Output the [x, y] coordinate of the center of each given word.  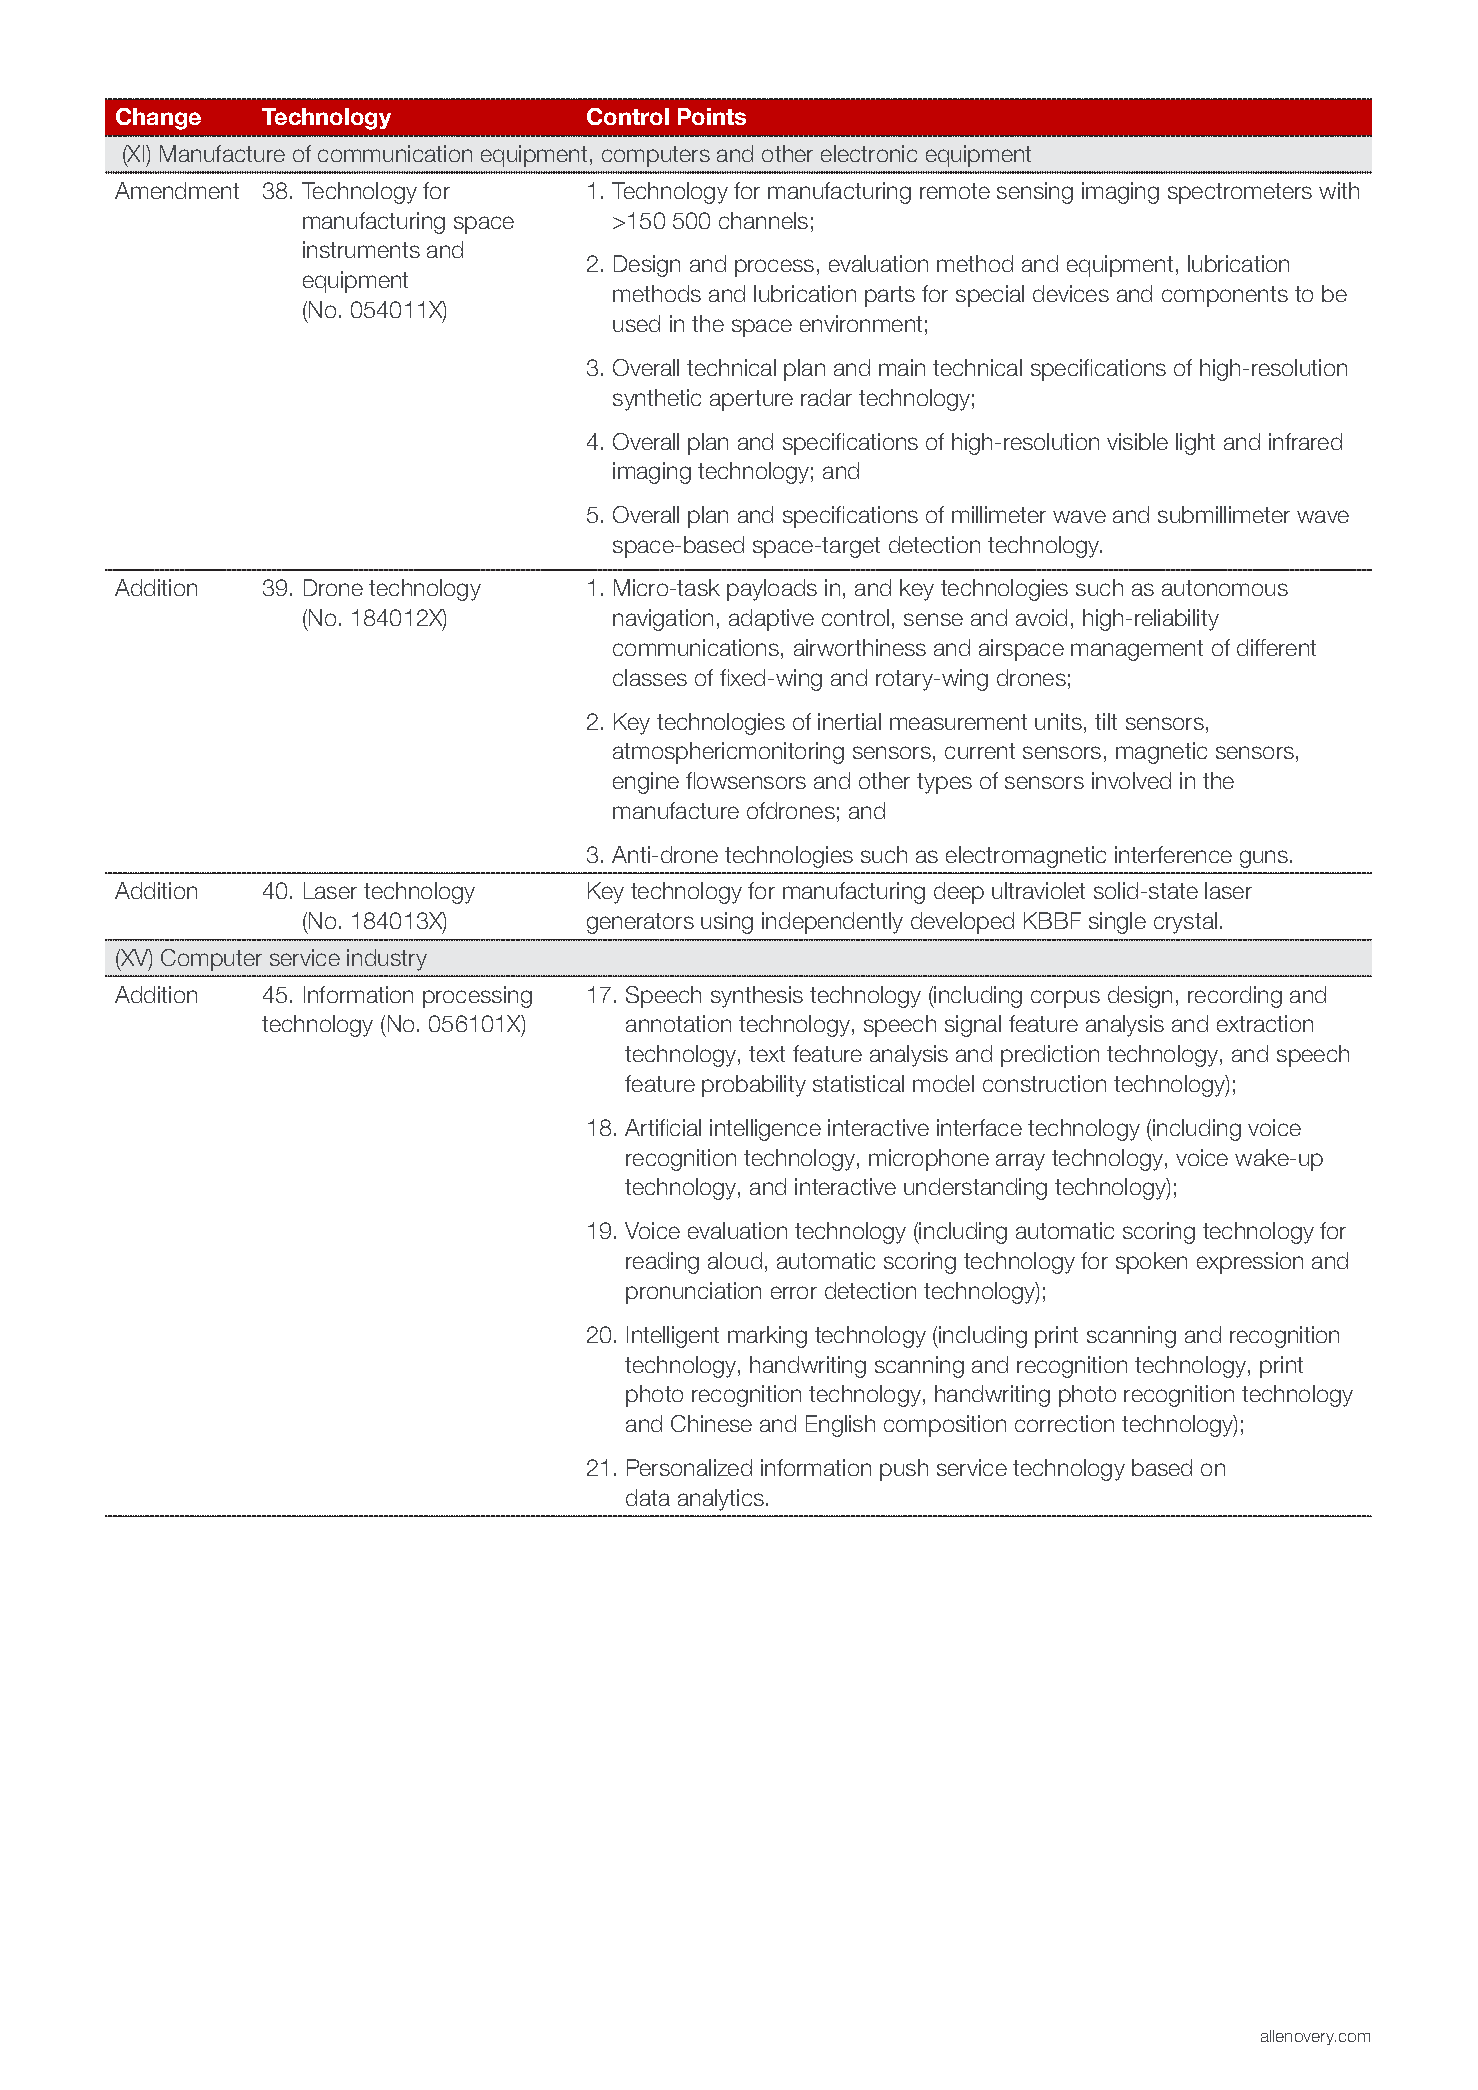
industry [387, 960]
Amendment [177, 190]
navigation [663, 620]
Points [712, 116]
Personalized [689, 1467]
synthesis [757, 997]
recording [1235, 997]
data [648, 1497]
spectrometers [1240, 193]
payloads [772, 590]
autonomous [1225, 588]
